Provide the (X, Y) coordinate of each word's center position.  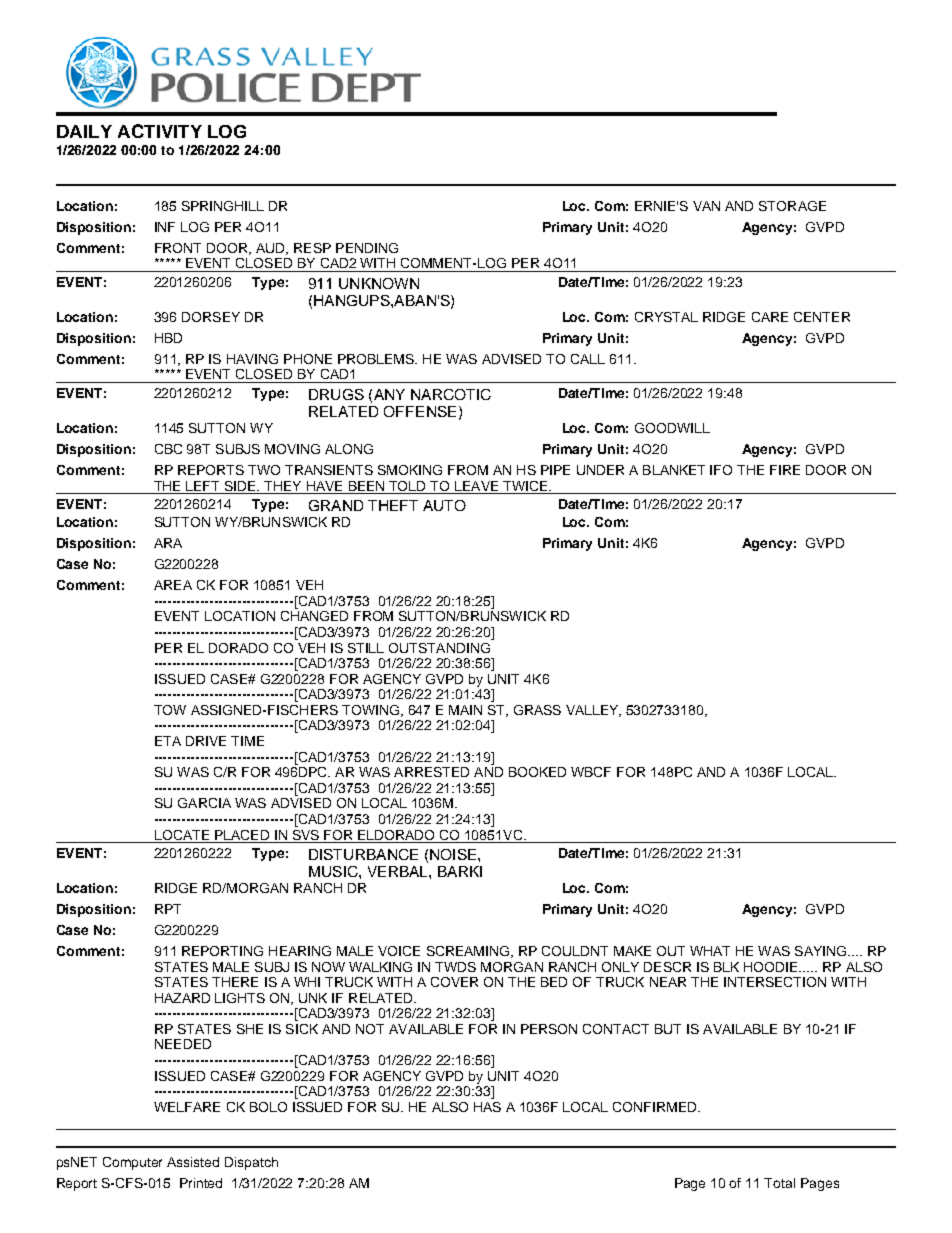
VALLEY (593, 711)
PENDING (367, 248)
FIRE (785, 470)
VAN (706, 206)
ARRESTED (431, 772)
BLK (726, 967)
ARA (168, 543)
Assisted (193, 1162)
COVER (454, 982)
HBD (168, 338)
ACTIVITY (160, 131)
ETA (168, 741)
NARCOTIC (451, 394)
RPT (168, 909)
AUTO (444, 505)
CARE (770, 317)
